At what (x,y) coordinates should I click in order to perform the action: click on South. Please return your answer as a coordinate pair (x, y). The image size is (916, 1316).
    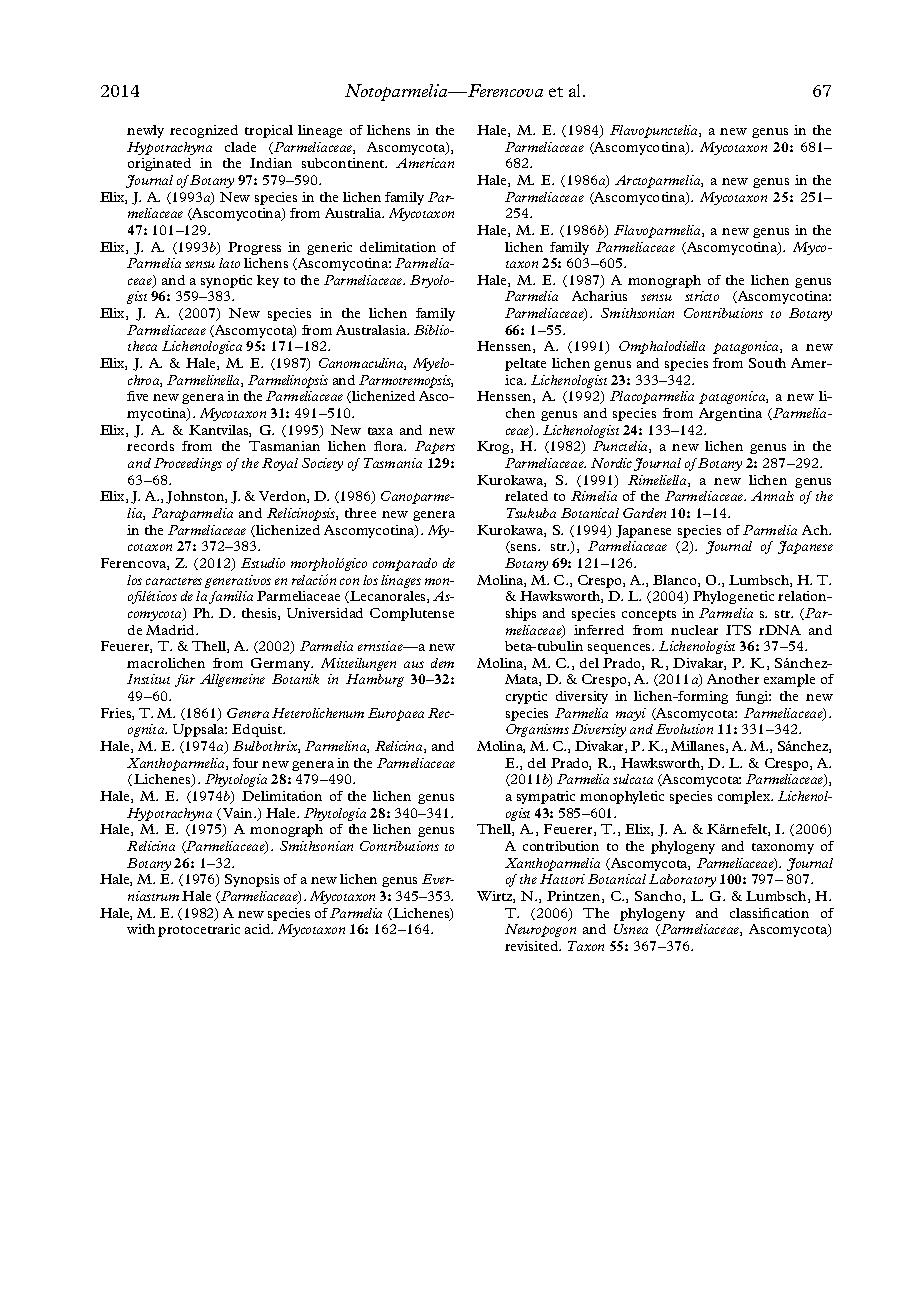
    Looking at the image, I should click on (767, 363).
